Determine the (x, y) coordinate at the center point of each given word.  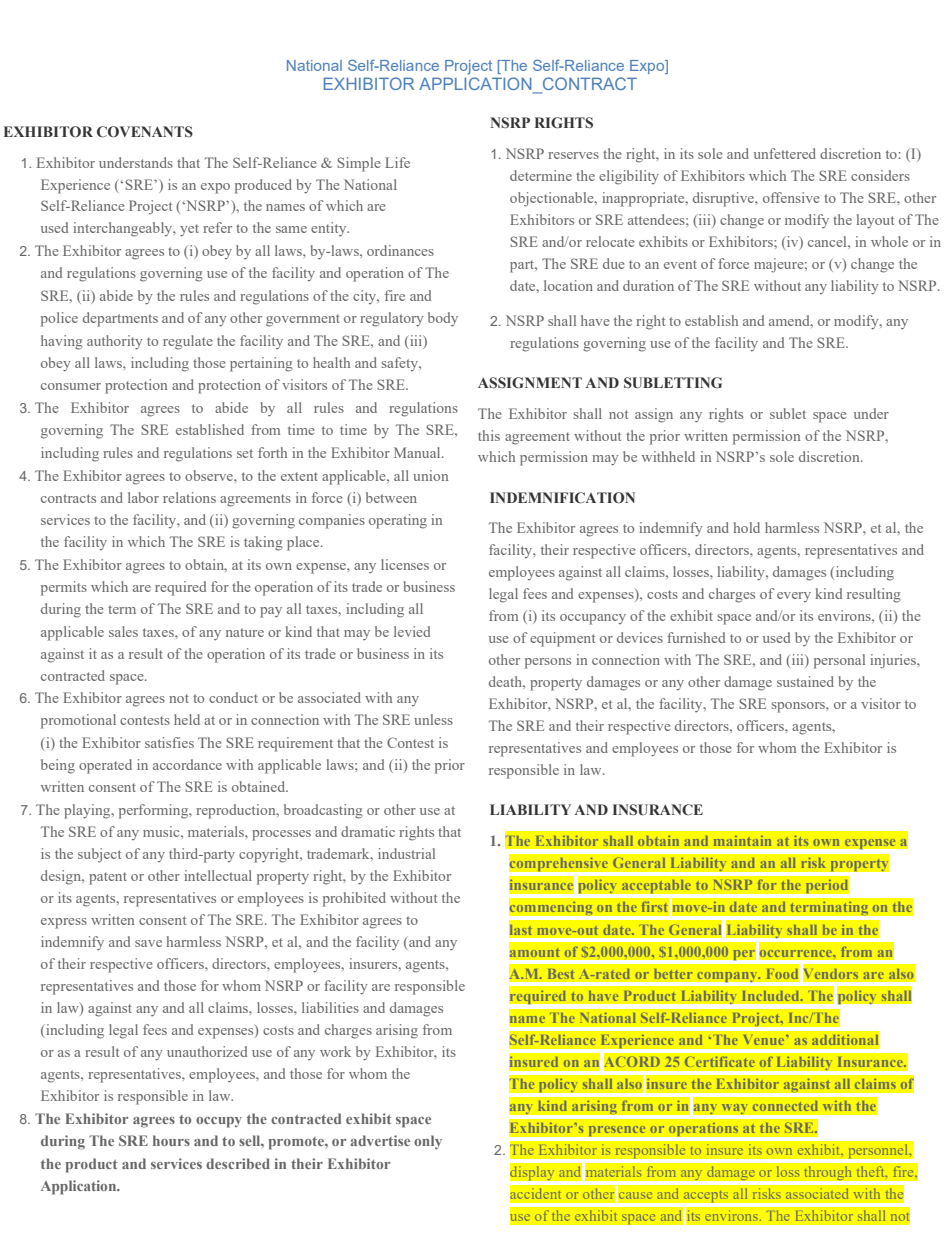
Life (397, 162)
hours (171, 1140)
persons (548, 663)
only (428, 1142)
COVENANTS (145, 132)
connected (785, 1106)
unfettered (785, 153)
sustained (805, 681)
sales (123, 631)
